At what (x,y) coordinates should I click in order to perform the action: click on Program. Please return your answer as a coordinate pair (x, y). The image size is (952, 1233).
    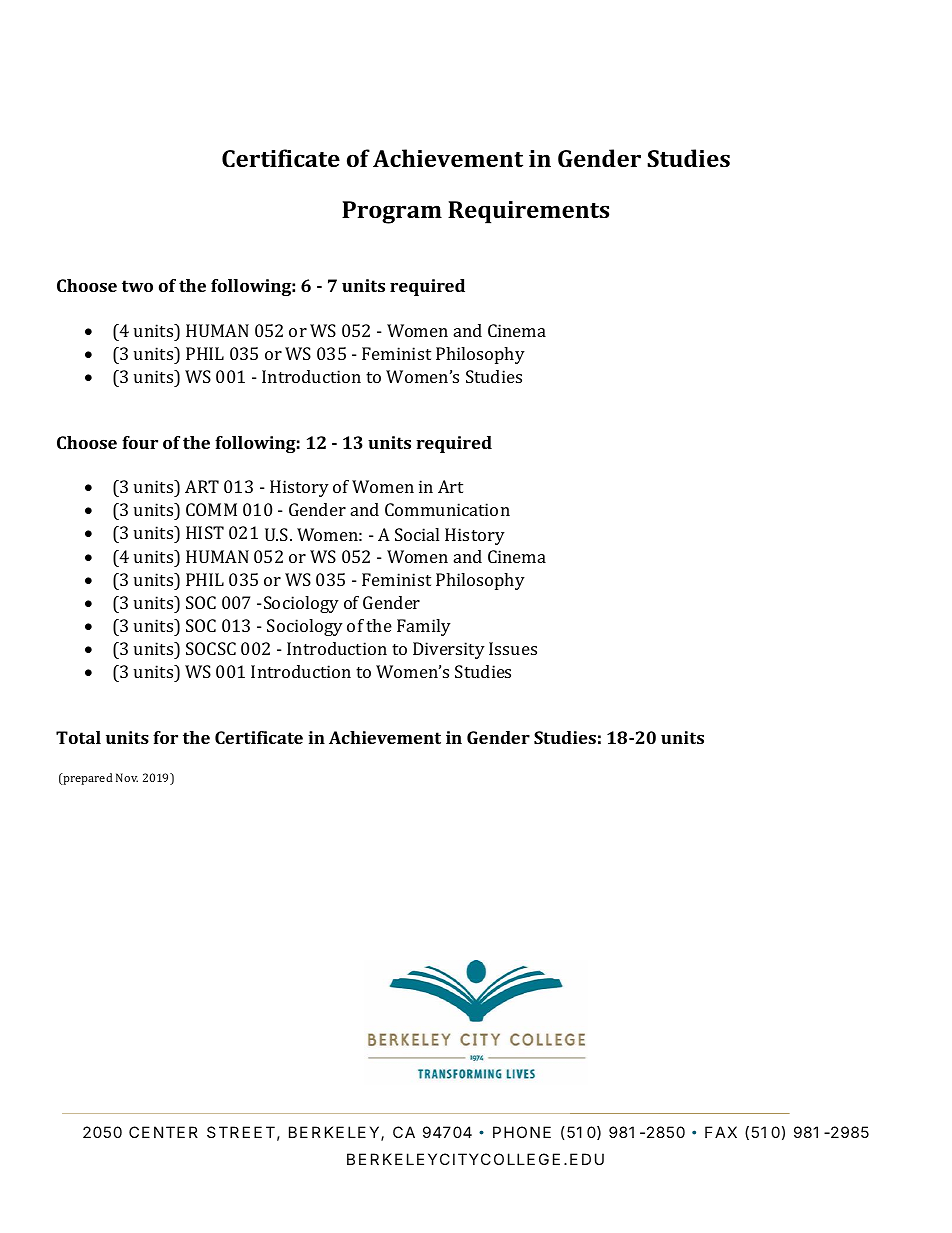
    Looking at the image, I should click on (392, 212).
